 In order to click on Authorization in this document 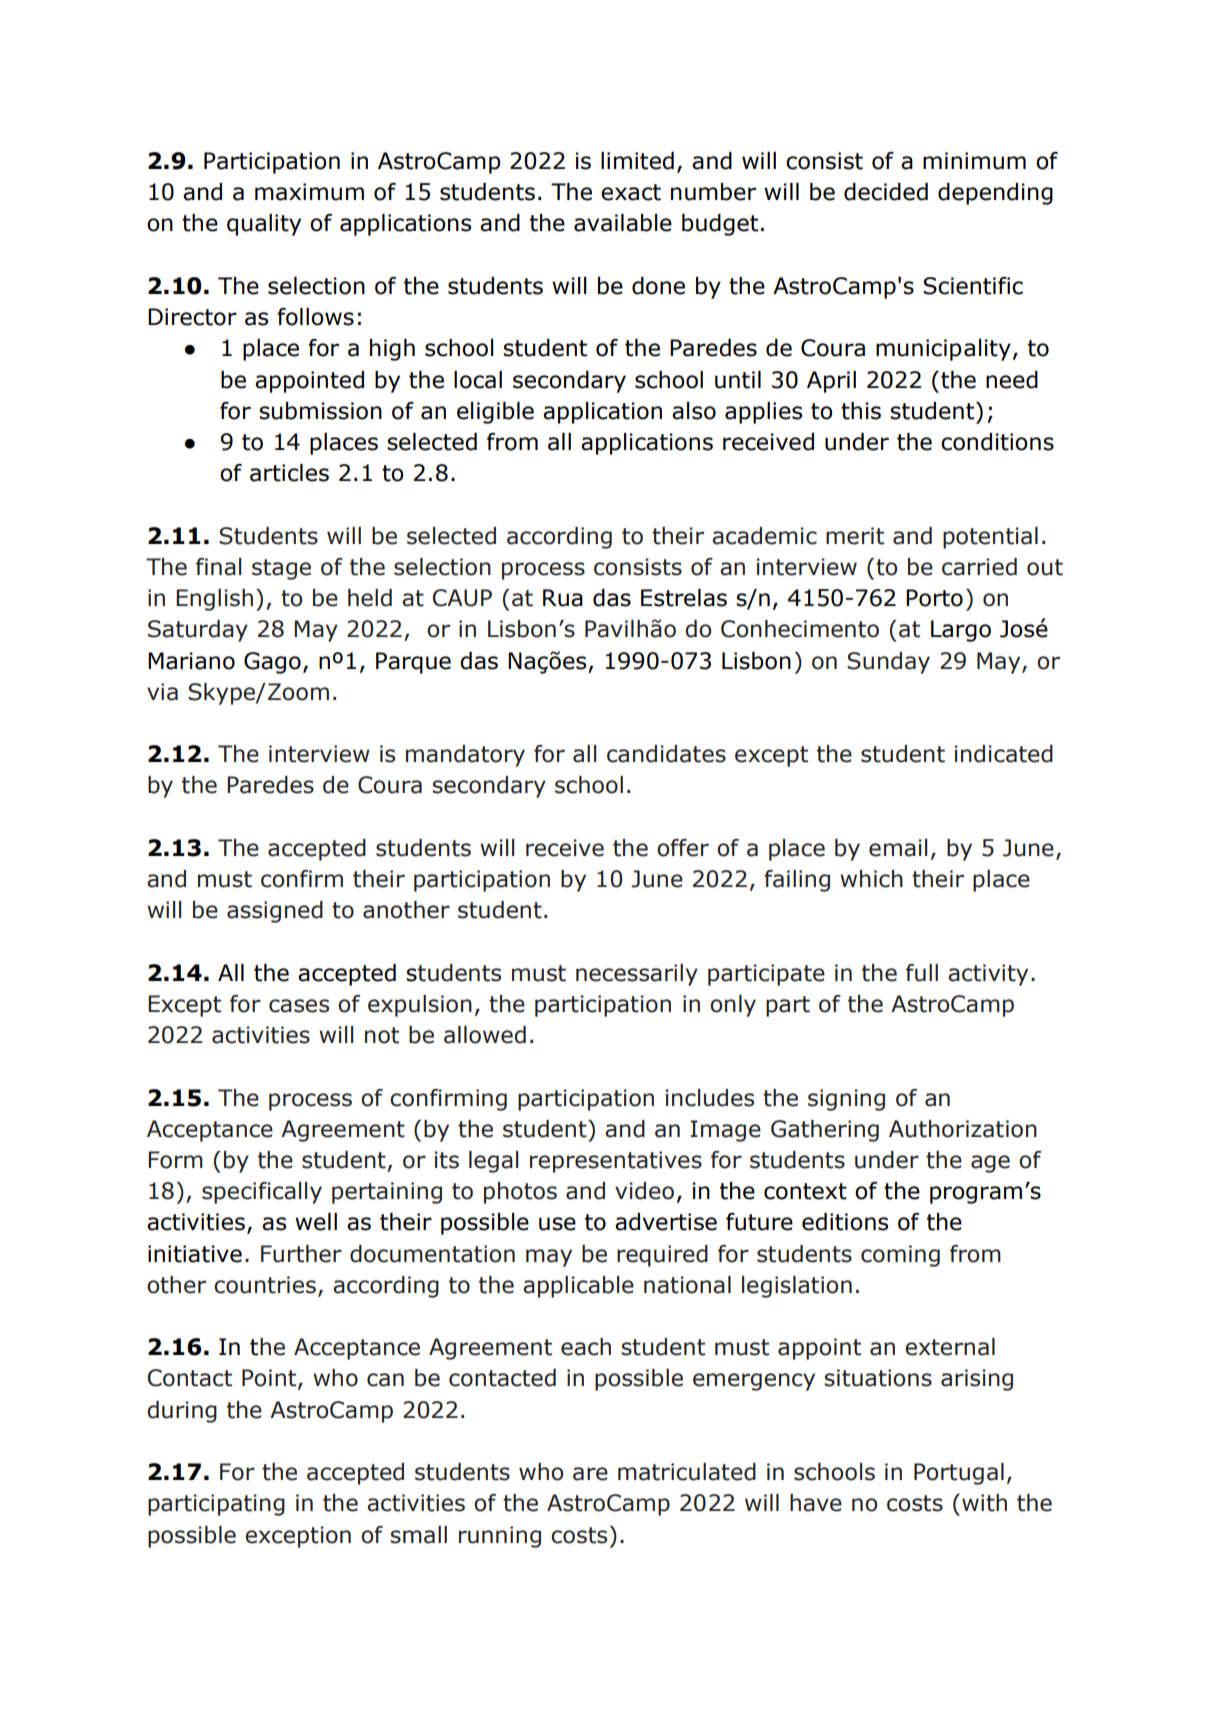, I will do `click(963, 1129)`.
